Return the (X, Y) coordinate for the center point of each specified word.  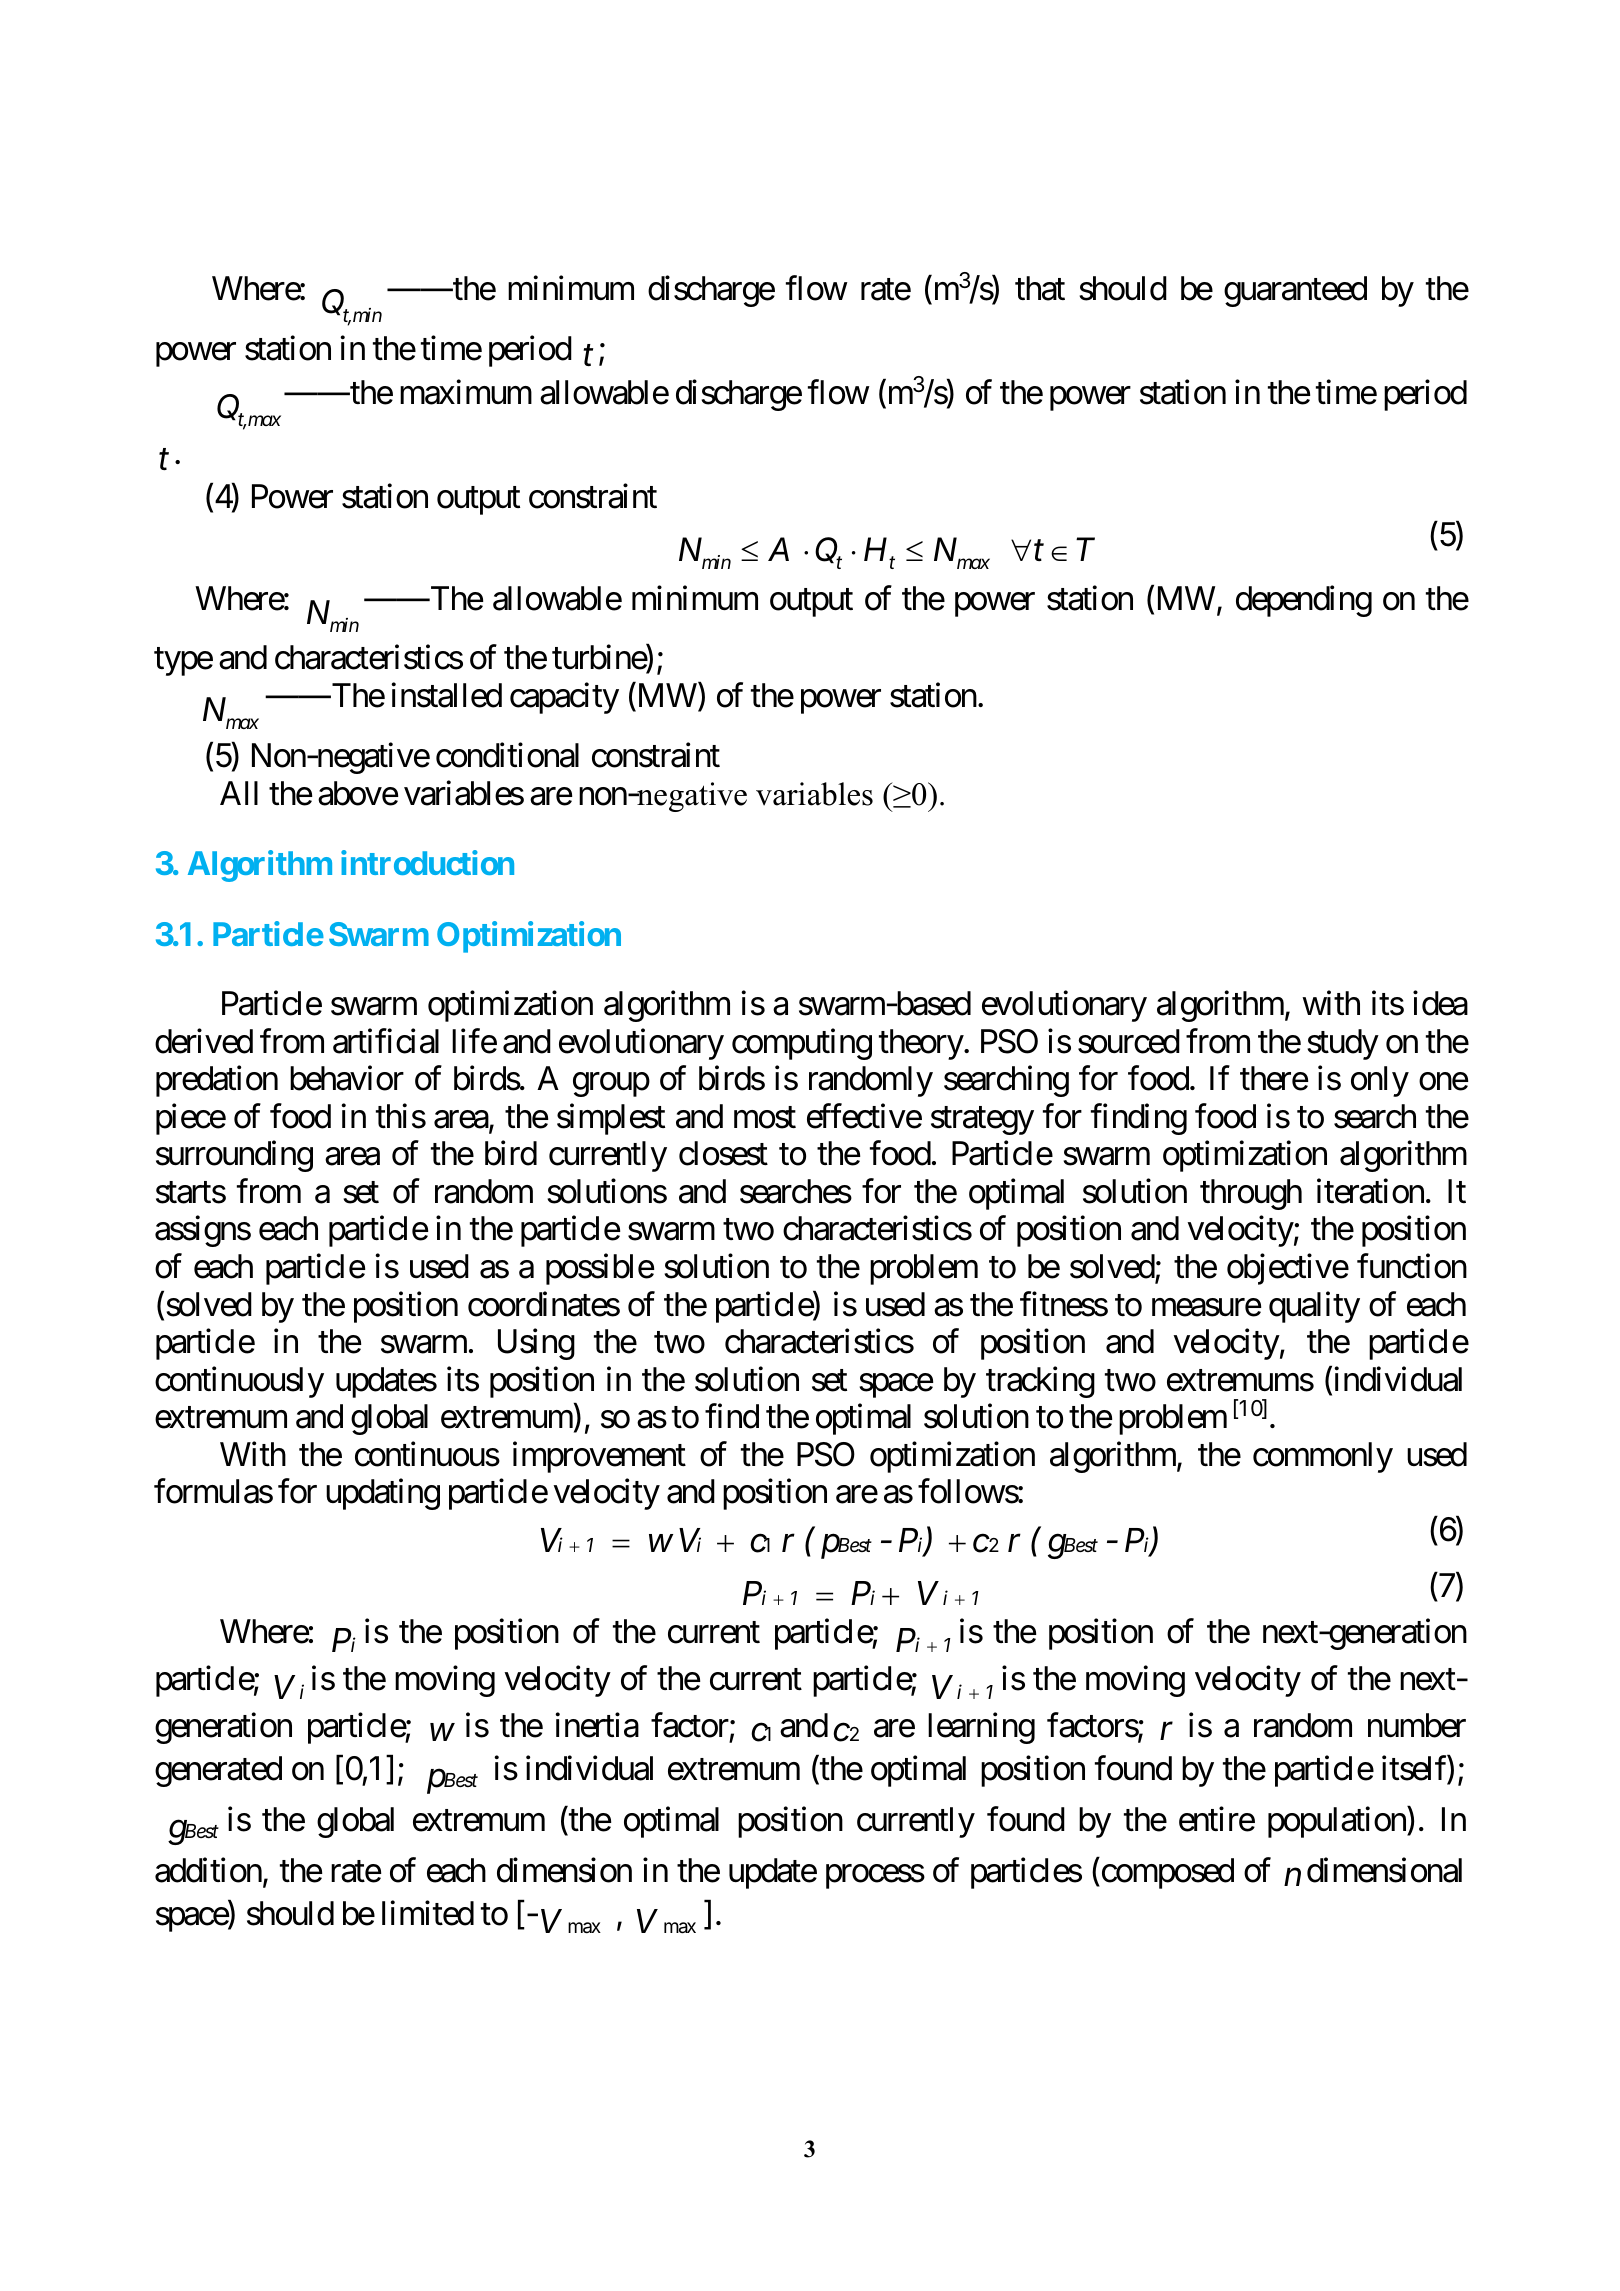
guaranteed (1295, 291)
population (1338, 1822)
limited (428, 1913)
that (1040, 288)
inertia (597, 1725)
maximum (466, 392)
